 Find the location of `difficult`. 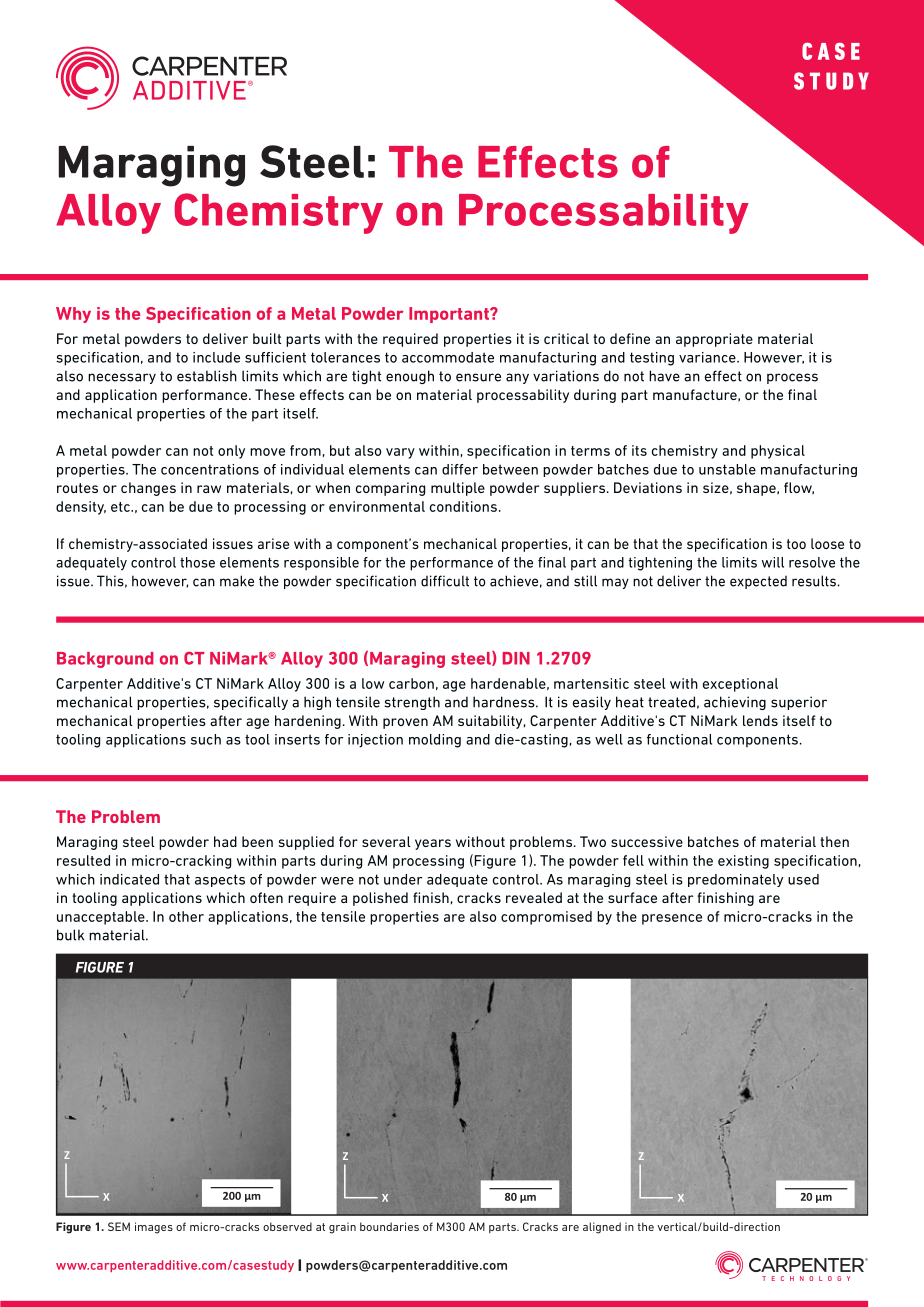

difficult is located at coordinates (445, 581).
